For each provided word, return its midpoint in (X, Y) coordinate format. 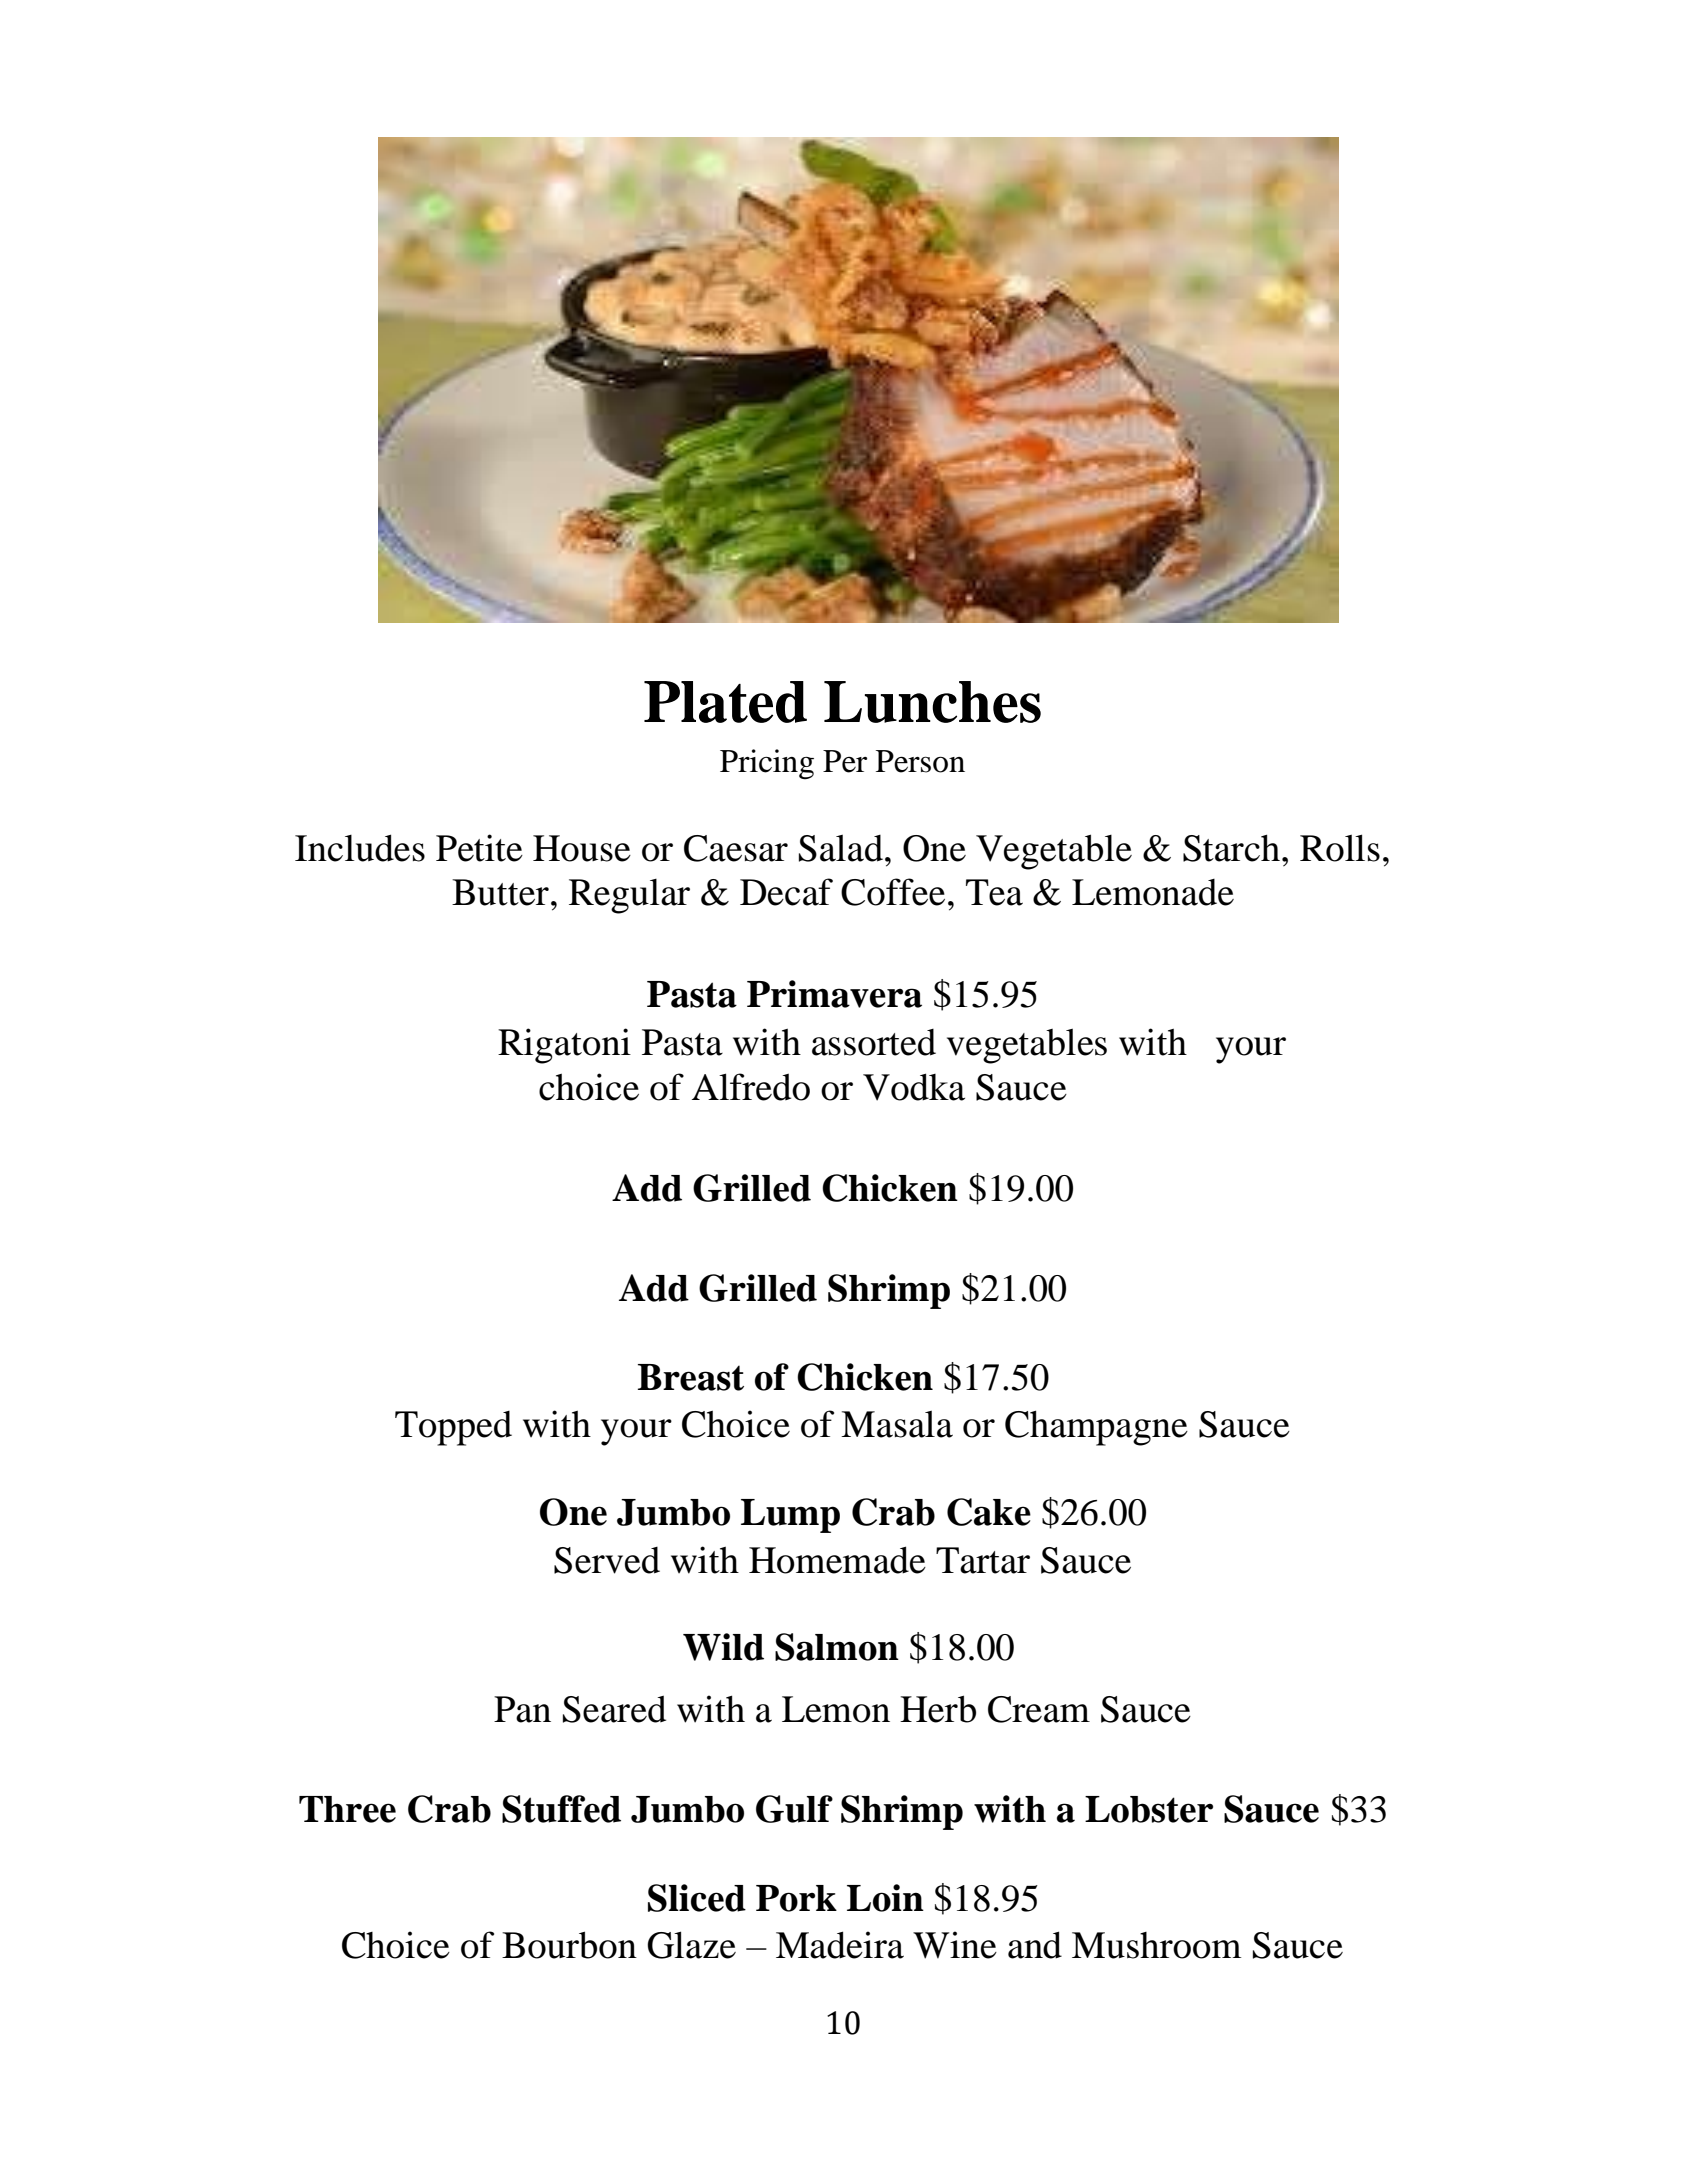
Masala (897, 1424)
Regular (629, 896)
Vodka (914, 1087)
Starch (1233, 848)
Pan (522, 1709)
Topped (453, 1428)
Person (920, 761)
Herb (938, 1709)
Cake (989, 1512)
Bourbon (569, 1945)
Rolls (1340, 848)
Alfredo (751, 1087)
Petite (479, 848)
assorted (874, 1042)
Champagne (1096, 1428)
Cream (1039, 1709)
